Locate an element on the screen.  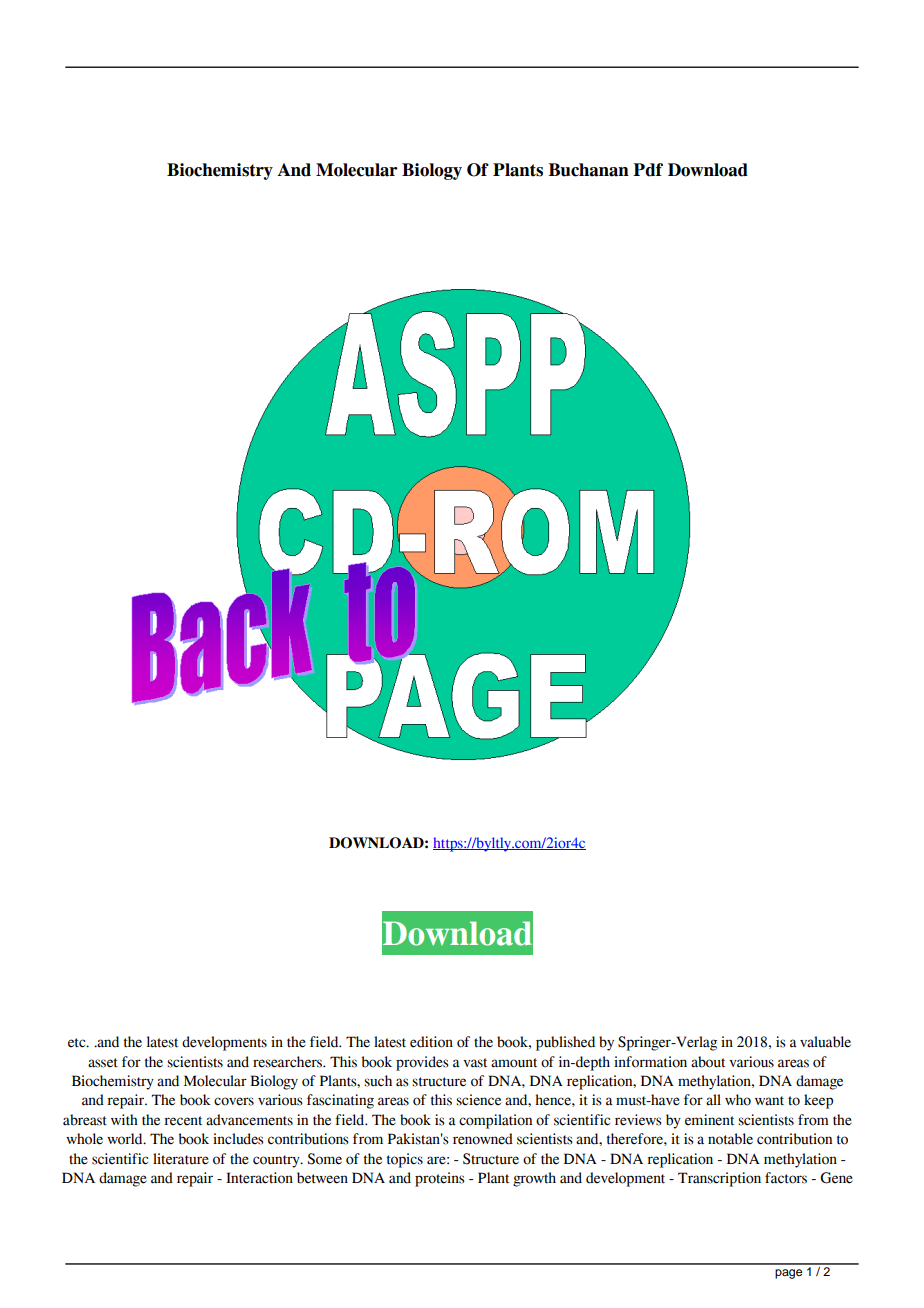
edition is located at coordinates (431, 1042).
